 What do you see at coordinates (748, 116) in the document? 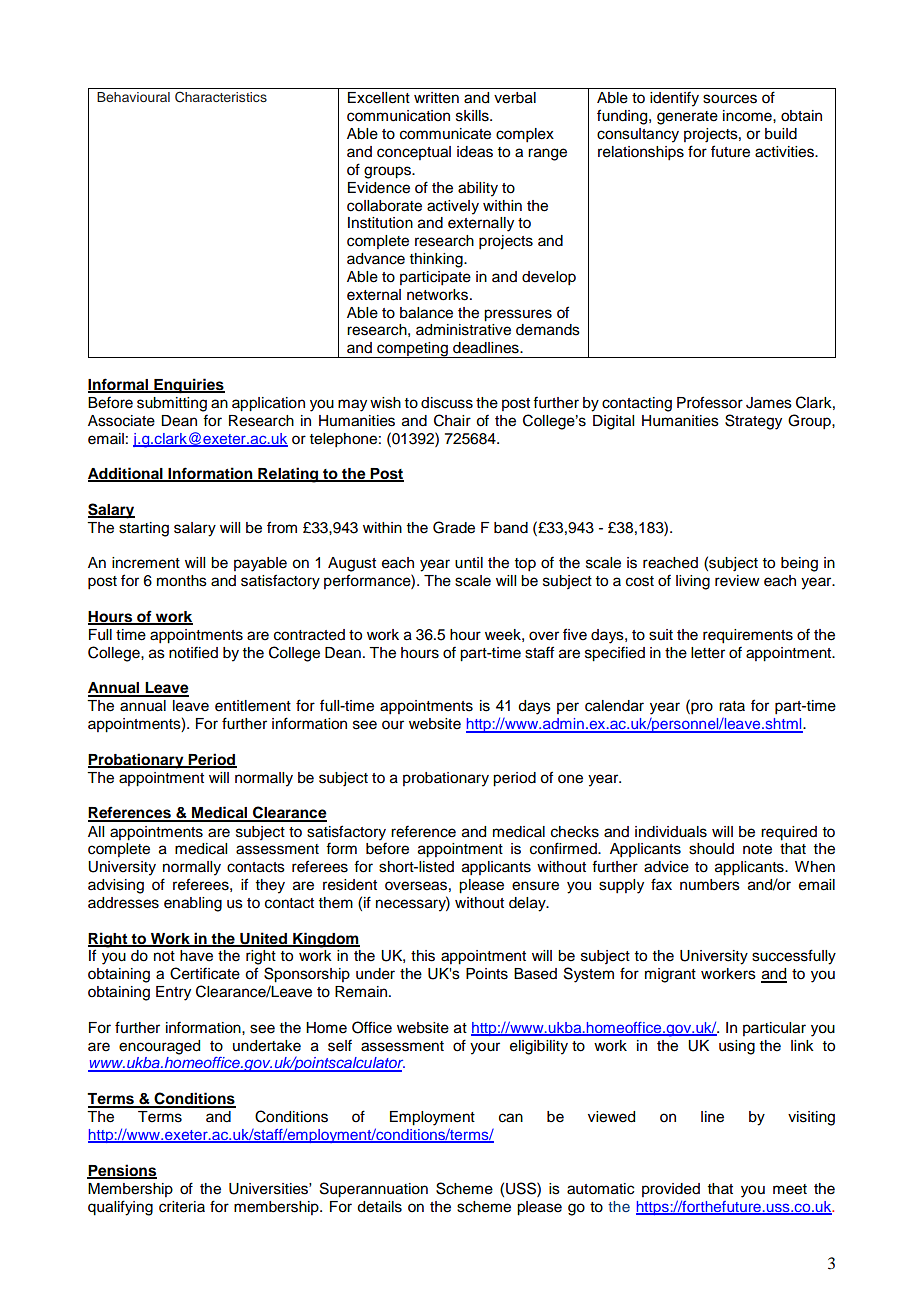
I see `income` at bounding box center [748, 116].
